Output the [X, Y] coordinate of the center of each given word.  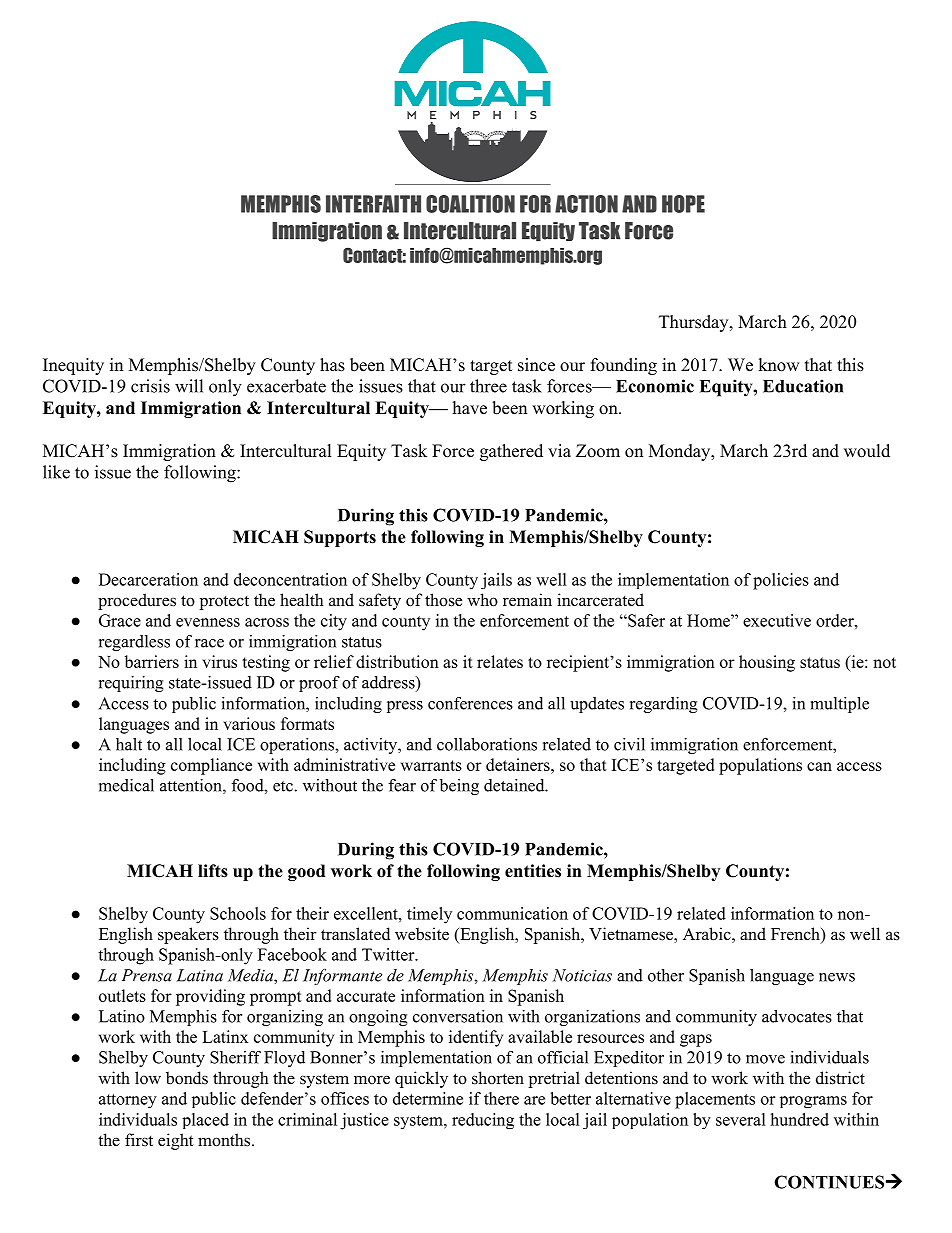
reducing [483, 1121]
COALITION [470, 204]
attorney [128, 1101]
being [459, 787]
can [819, 766]
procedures [137, 601]
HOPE [683, 204]
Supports [340, 538]
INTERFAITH [373, 204]
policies [781, 581]
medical [126, 785]
